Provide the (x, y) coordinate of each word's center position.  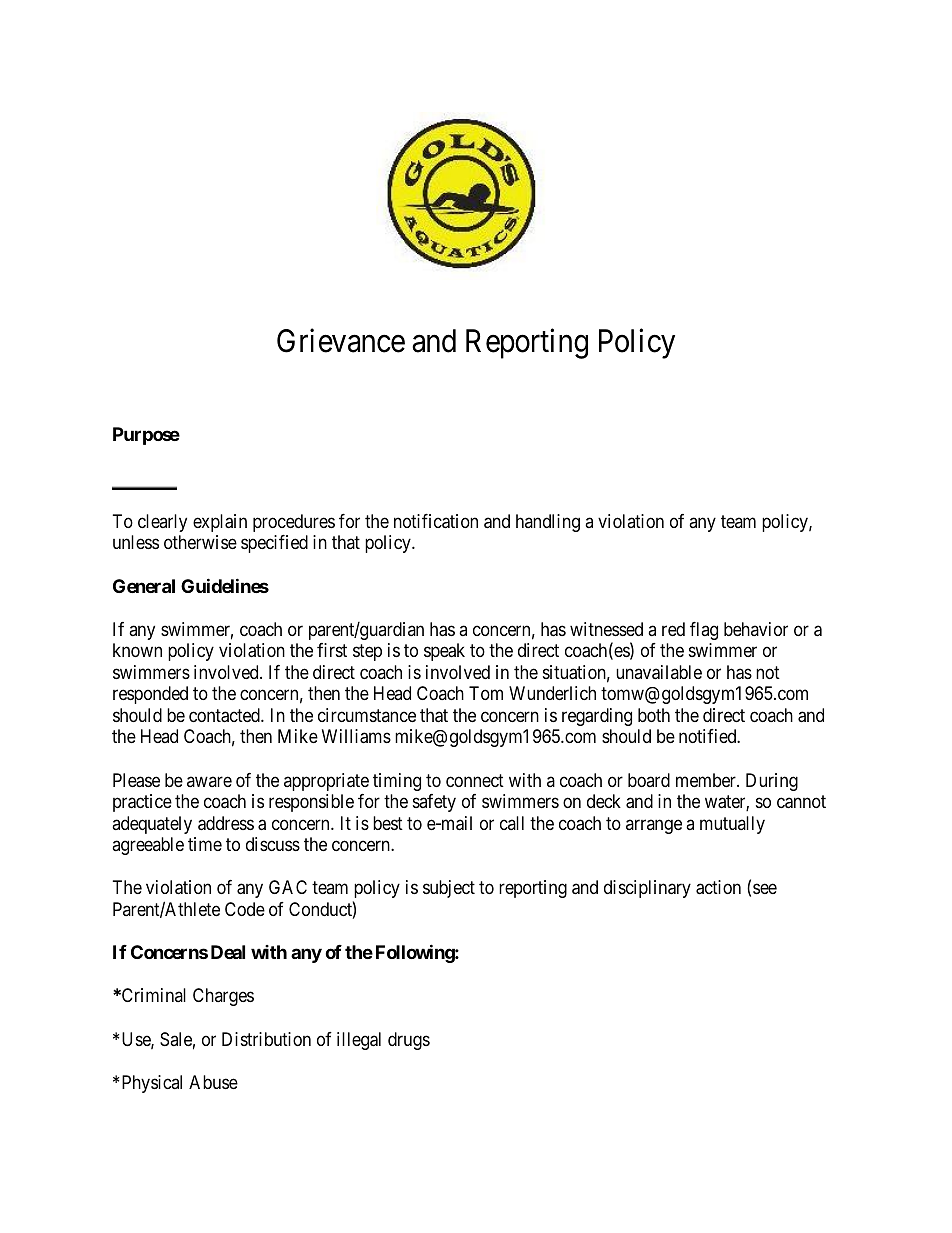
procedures (294, 523)
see (765, 889)
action (718, 887)
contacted (225, 715)
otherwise (200, 542)
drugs (409, 1041)
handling (548, 523)
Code (245, 909)
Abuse (213, 1082)
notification (436, 521)
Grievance (341, 341)
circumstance (367, 715)
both (654, 715)
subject (449, 889)
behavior (756, 629)
